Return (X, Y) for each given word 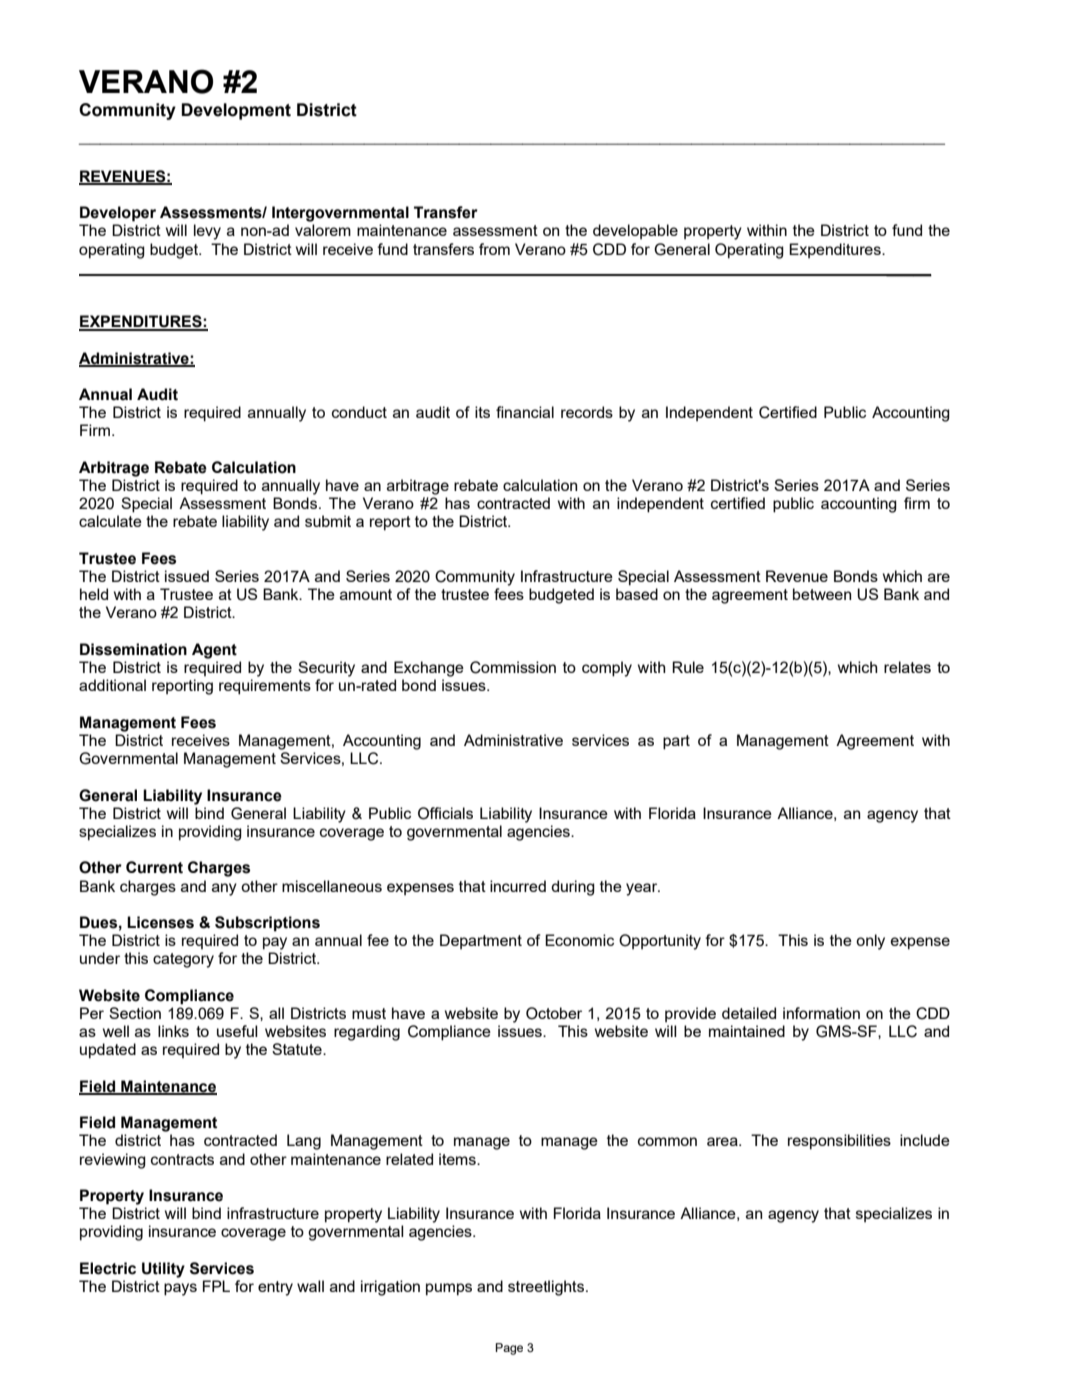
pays (180, 1289)
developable (635, 231)
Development (236, 111)
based (637, 594)
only (870, 942)
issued (187, 576)
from (494, 249)
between (822, 594)
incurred (518, 886)
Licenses (160, 922)
